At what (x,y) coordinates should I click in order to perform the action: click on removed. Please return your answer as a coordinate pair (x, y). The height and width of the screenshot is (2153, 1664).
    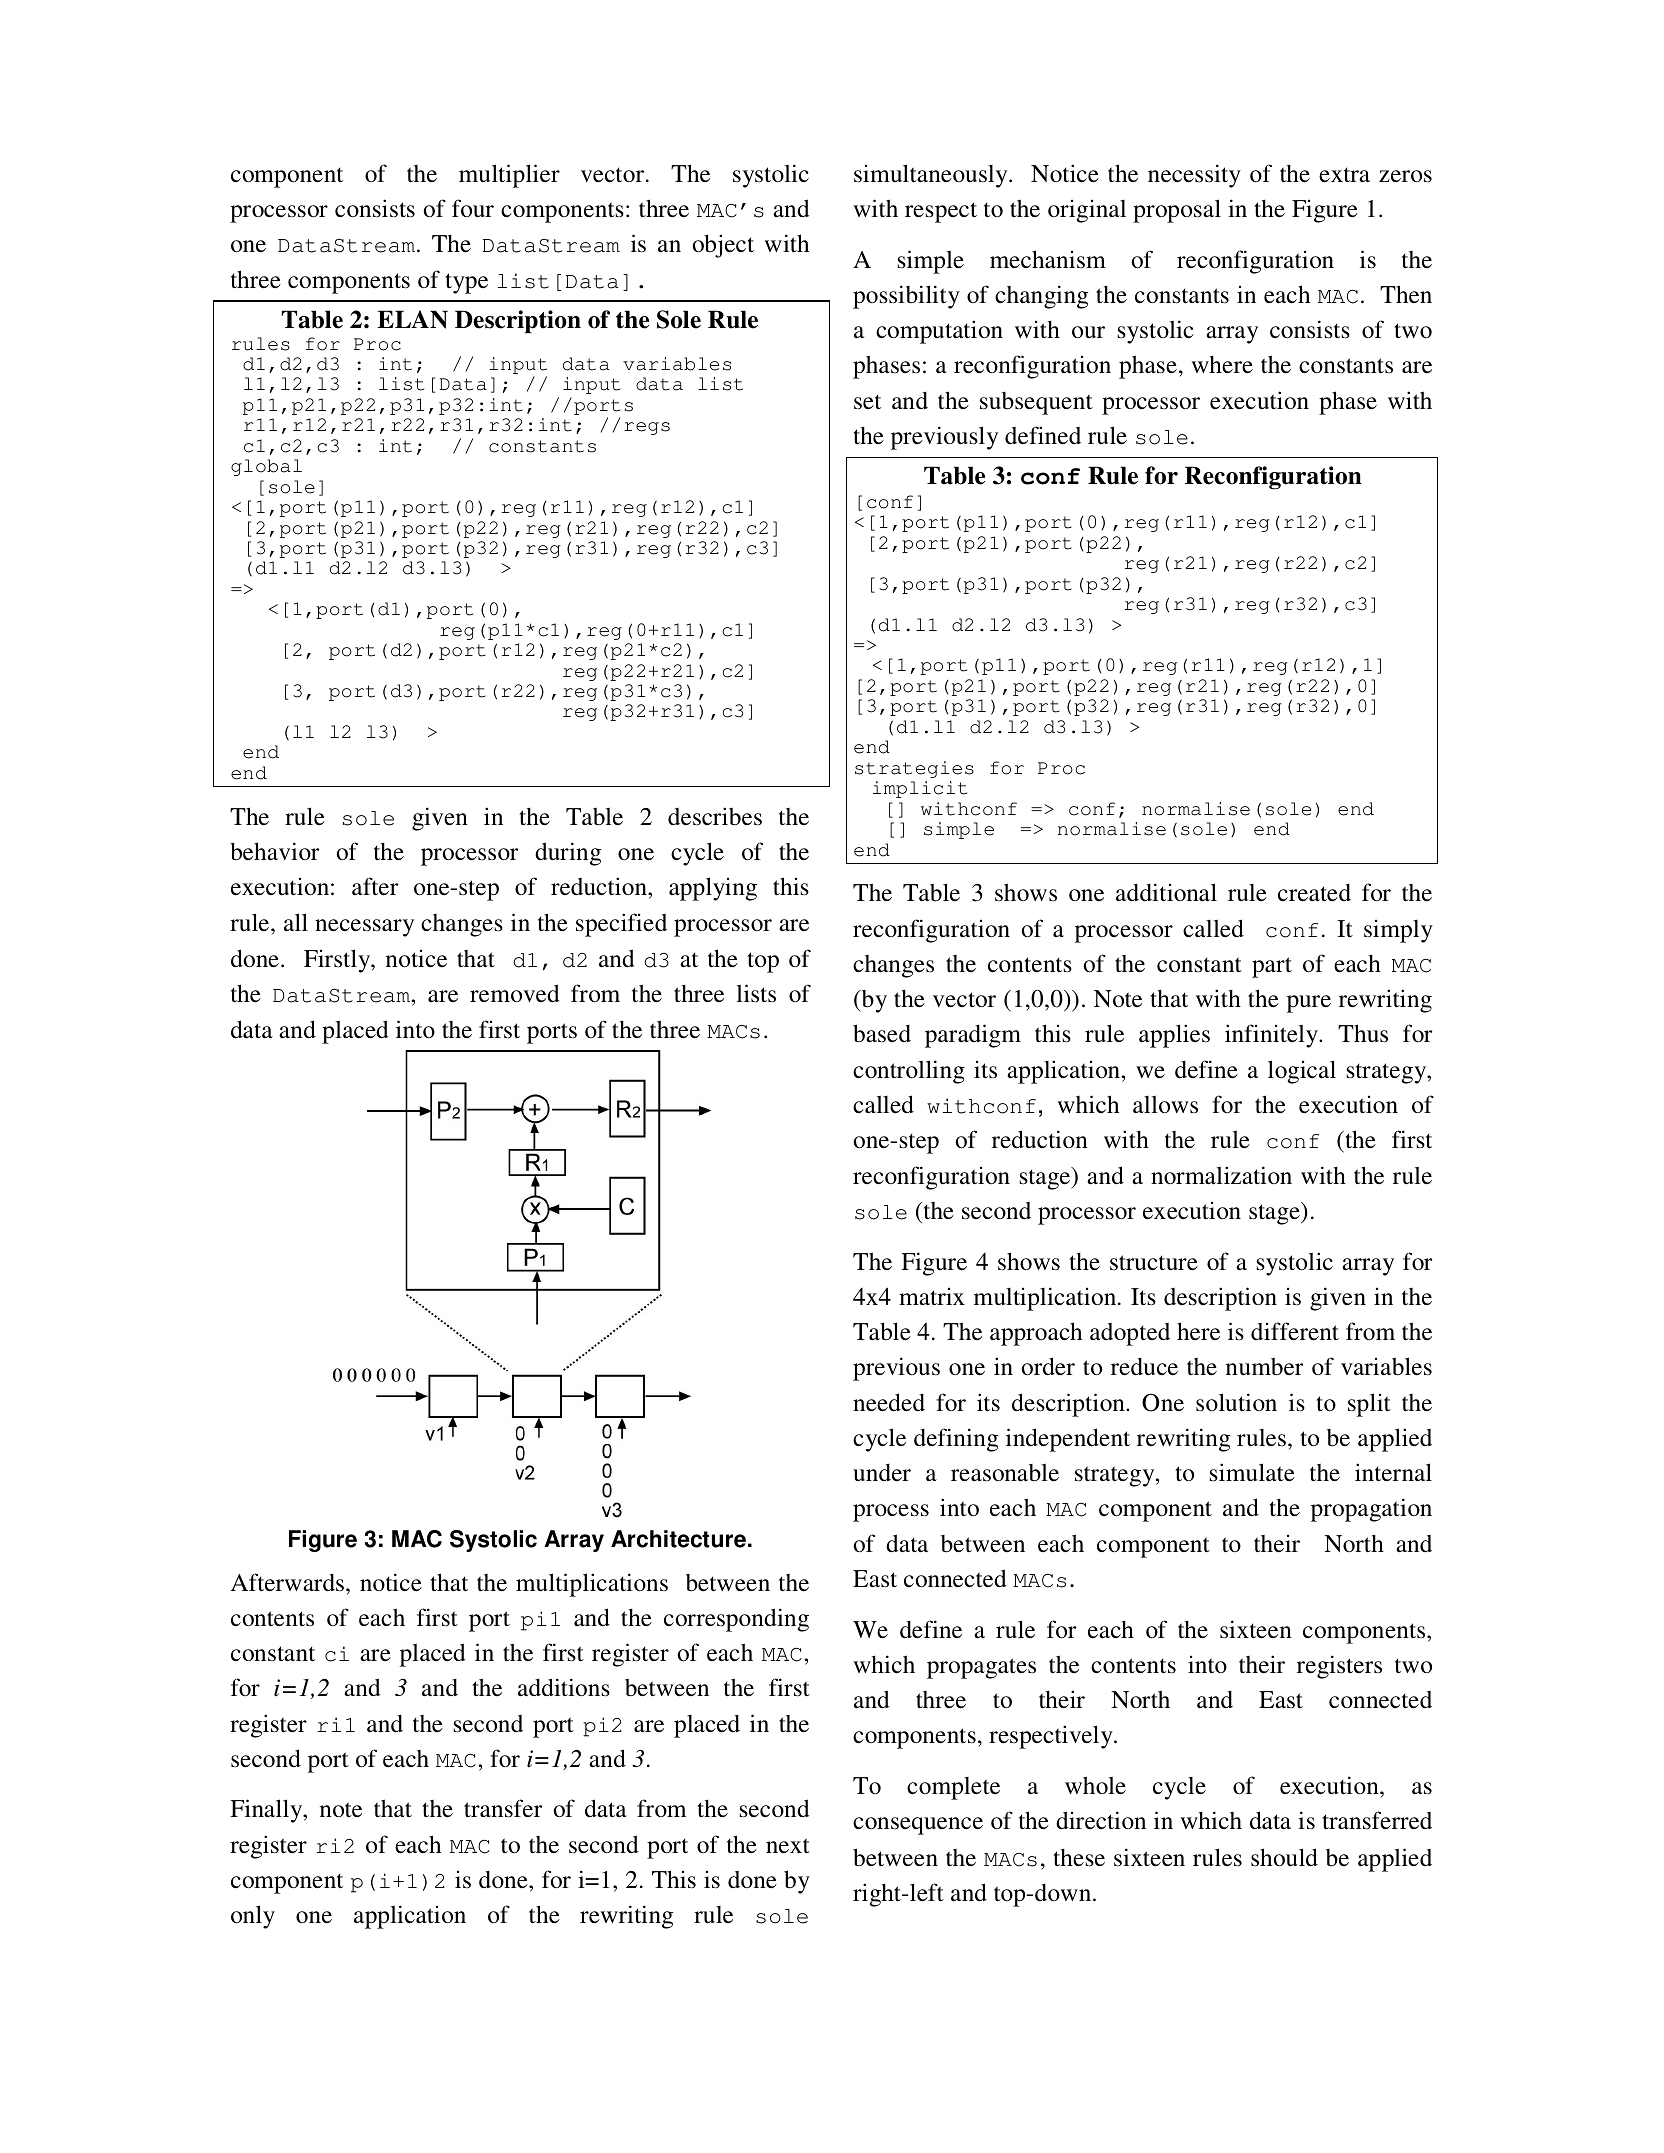
    Looking at the image, I should click on (515, 993).
